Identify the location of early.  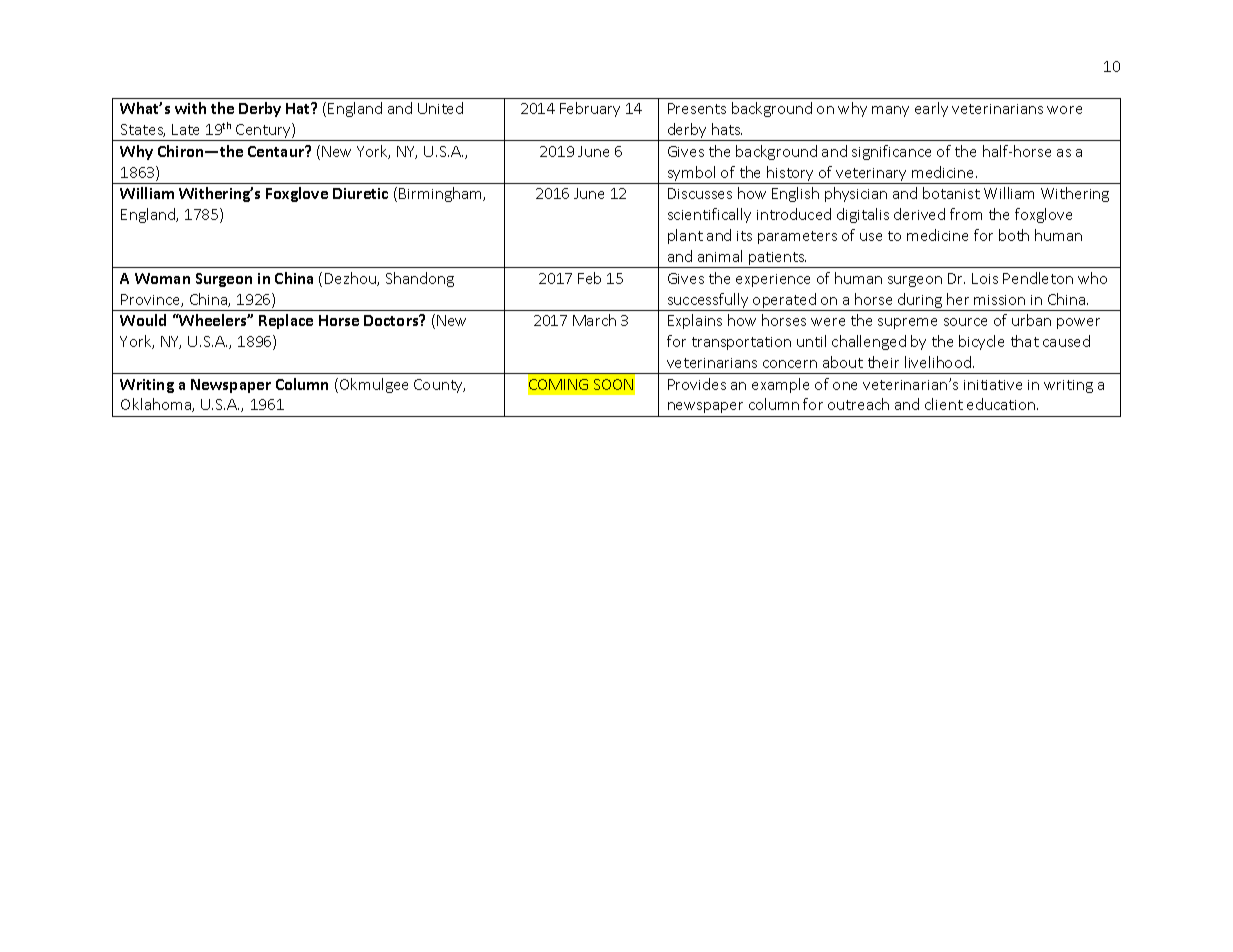
(931, 109).
